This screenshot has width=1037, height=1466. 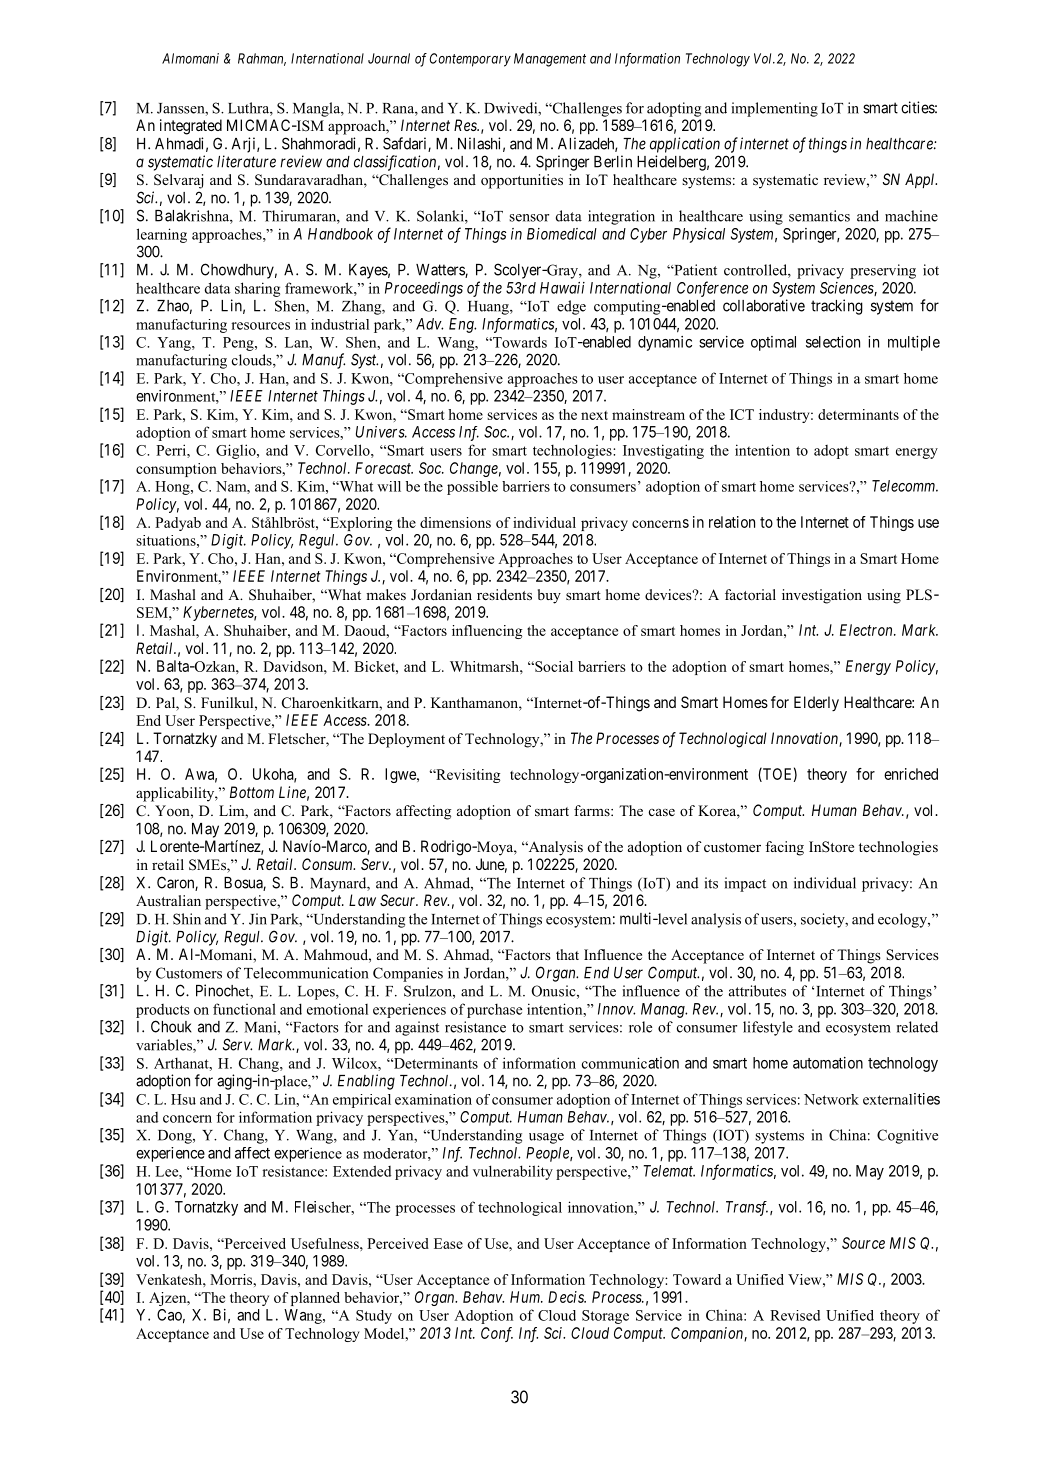 I want to click on selection, so click(x=833, y=342).
